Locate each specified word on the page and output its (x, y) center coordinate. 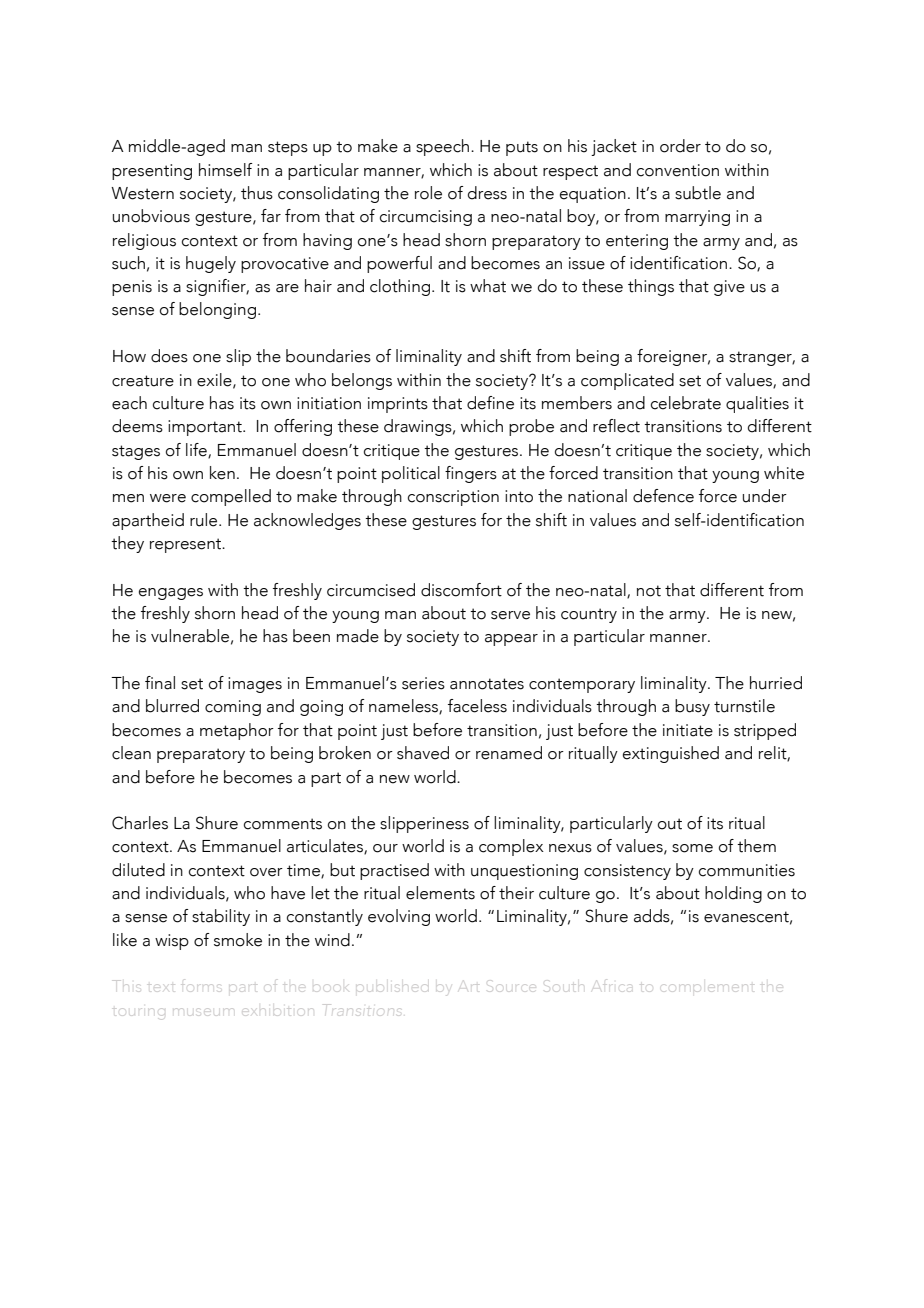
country (589, 615)
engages (171, 594)
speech (444, 147)
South (565, 984)
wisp (172, 942)
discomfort (461, 590)
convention (678, 170)
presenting (152, 172)
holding (733, 894)
